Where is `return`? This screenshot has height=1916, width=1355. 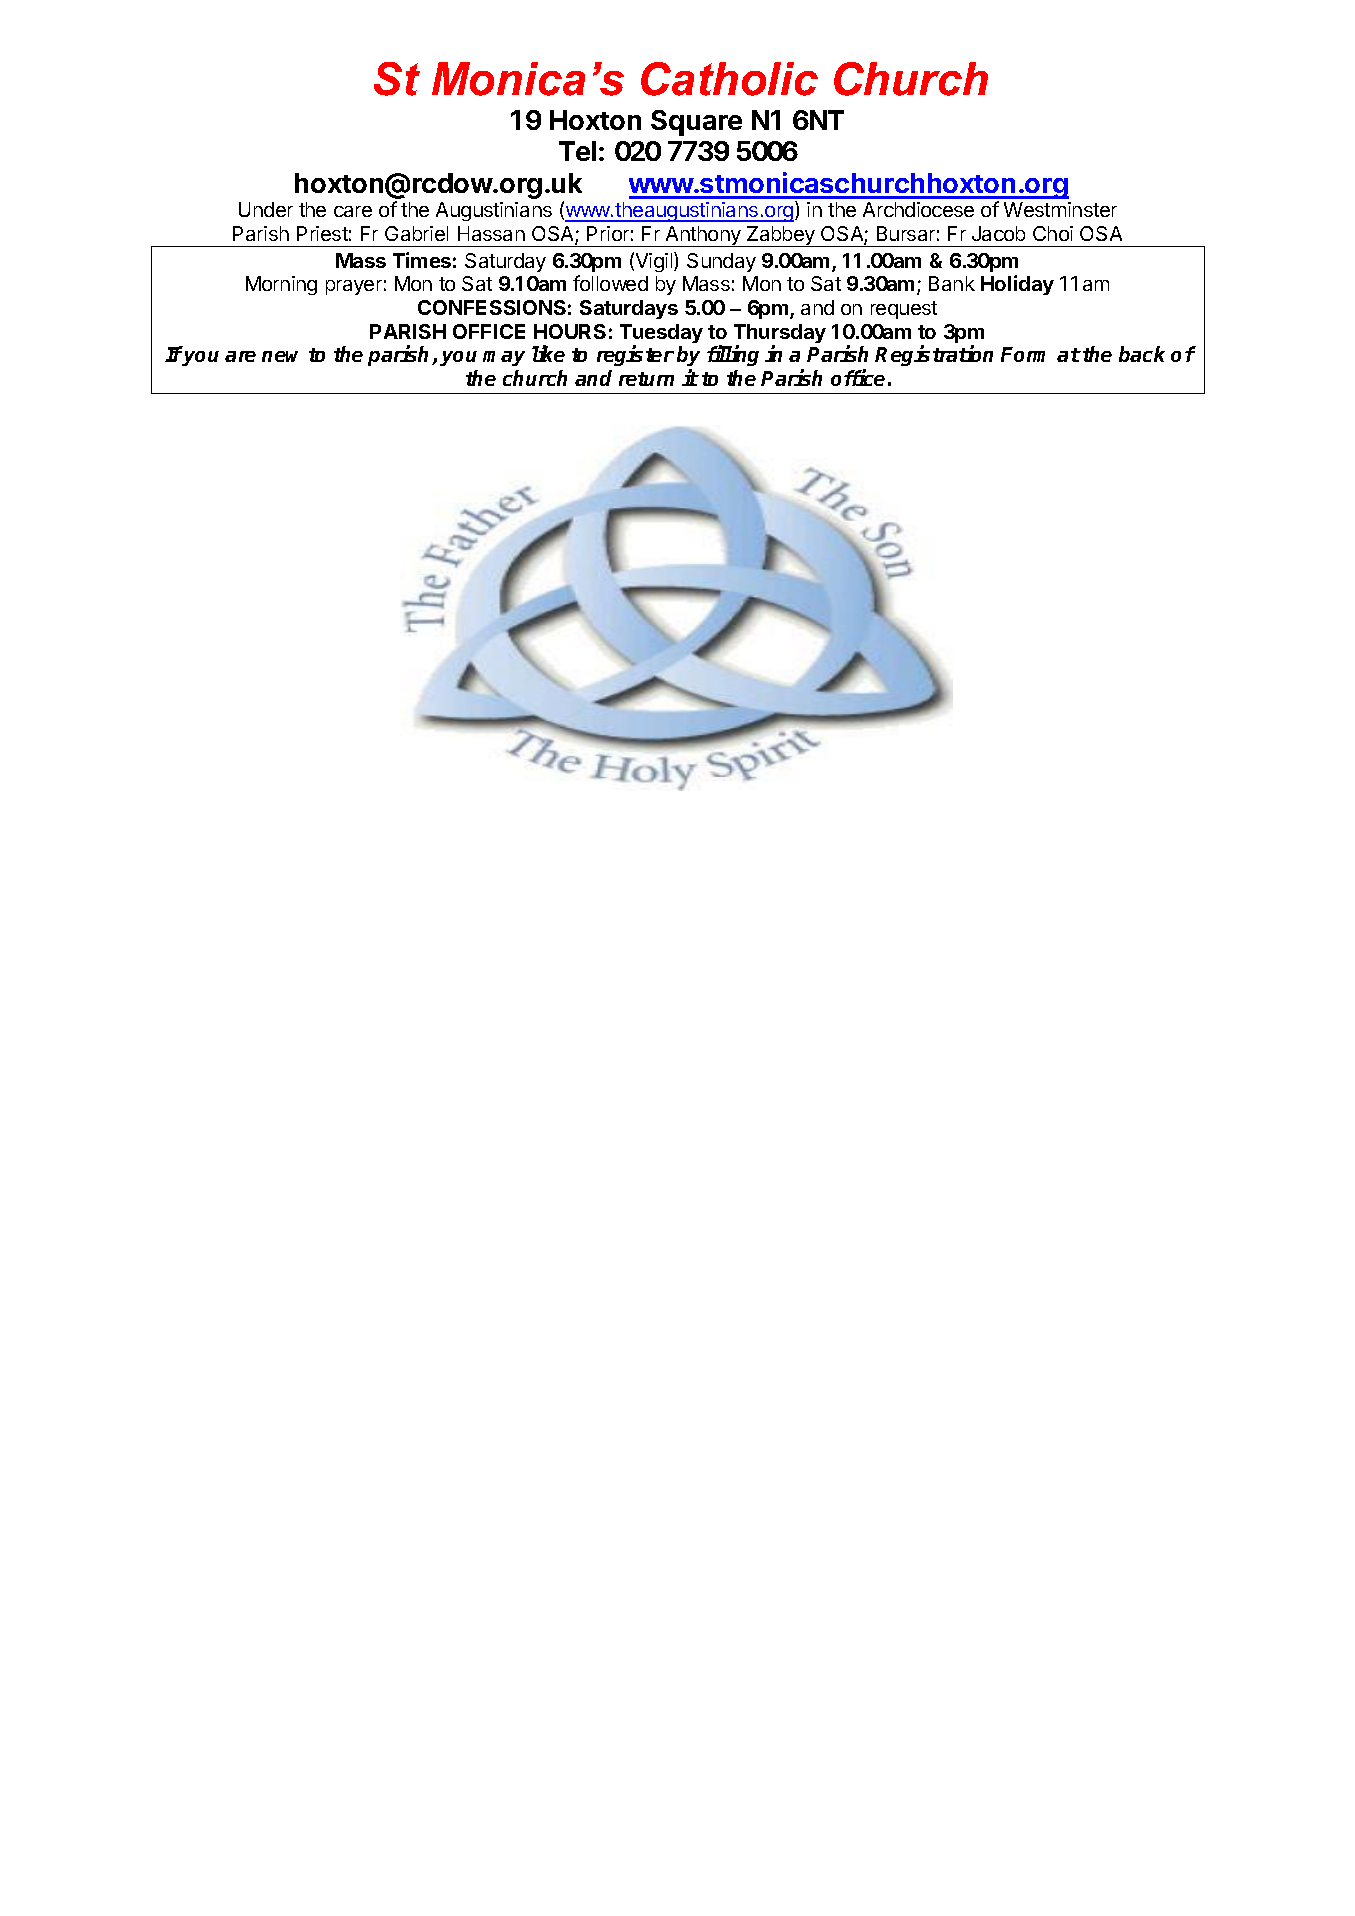 return is located at coordinates (646, 379).
